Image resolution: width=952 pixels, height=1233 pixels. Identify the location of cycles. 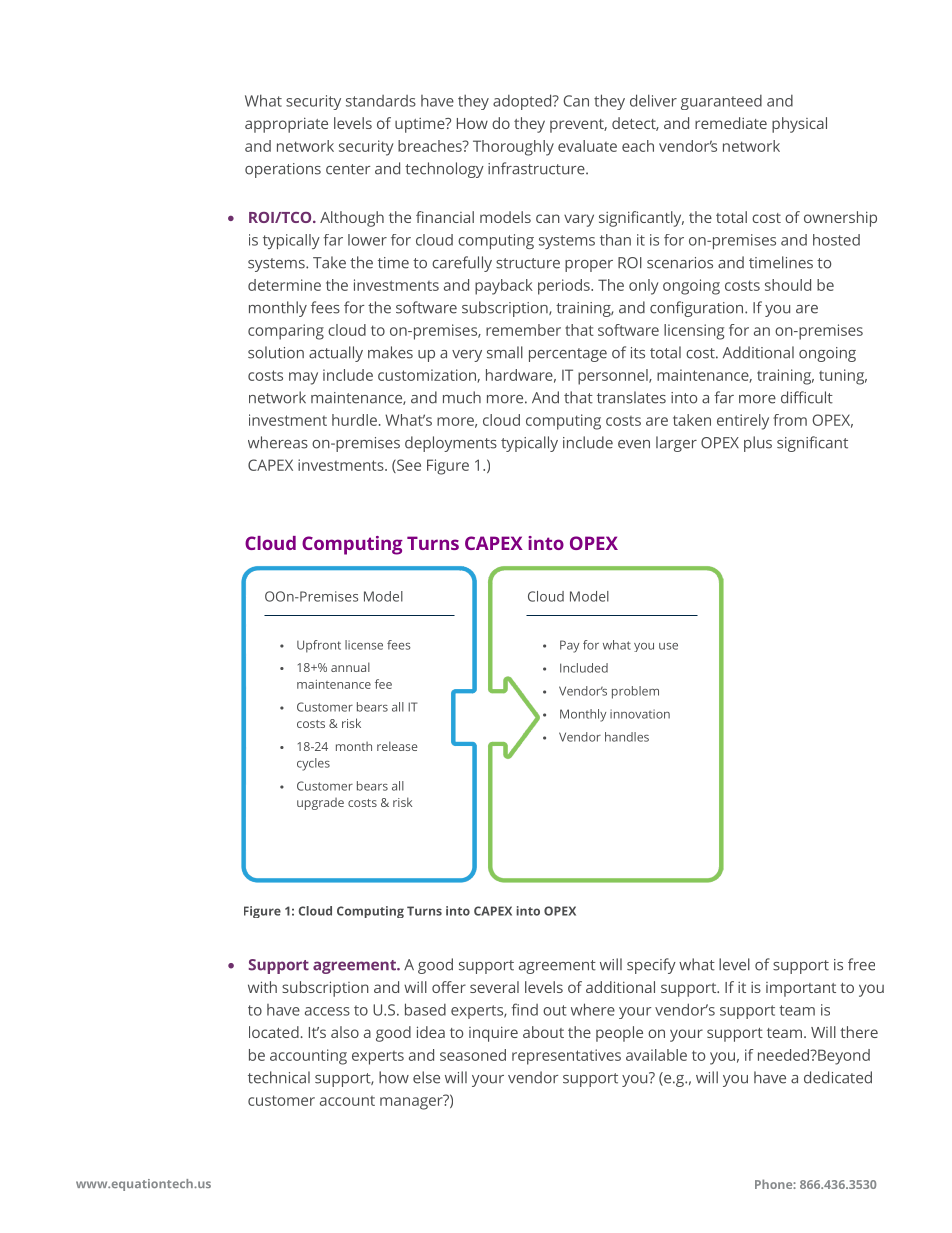
(313, 764).
